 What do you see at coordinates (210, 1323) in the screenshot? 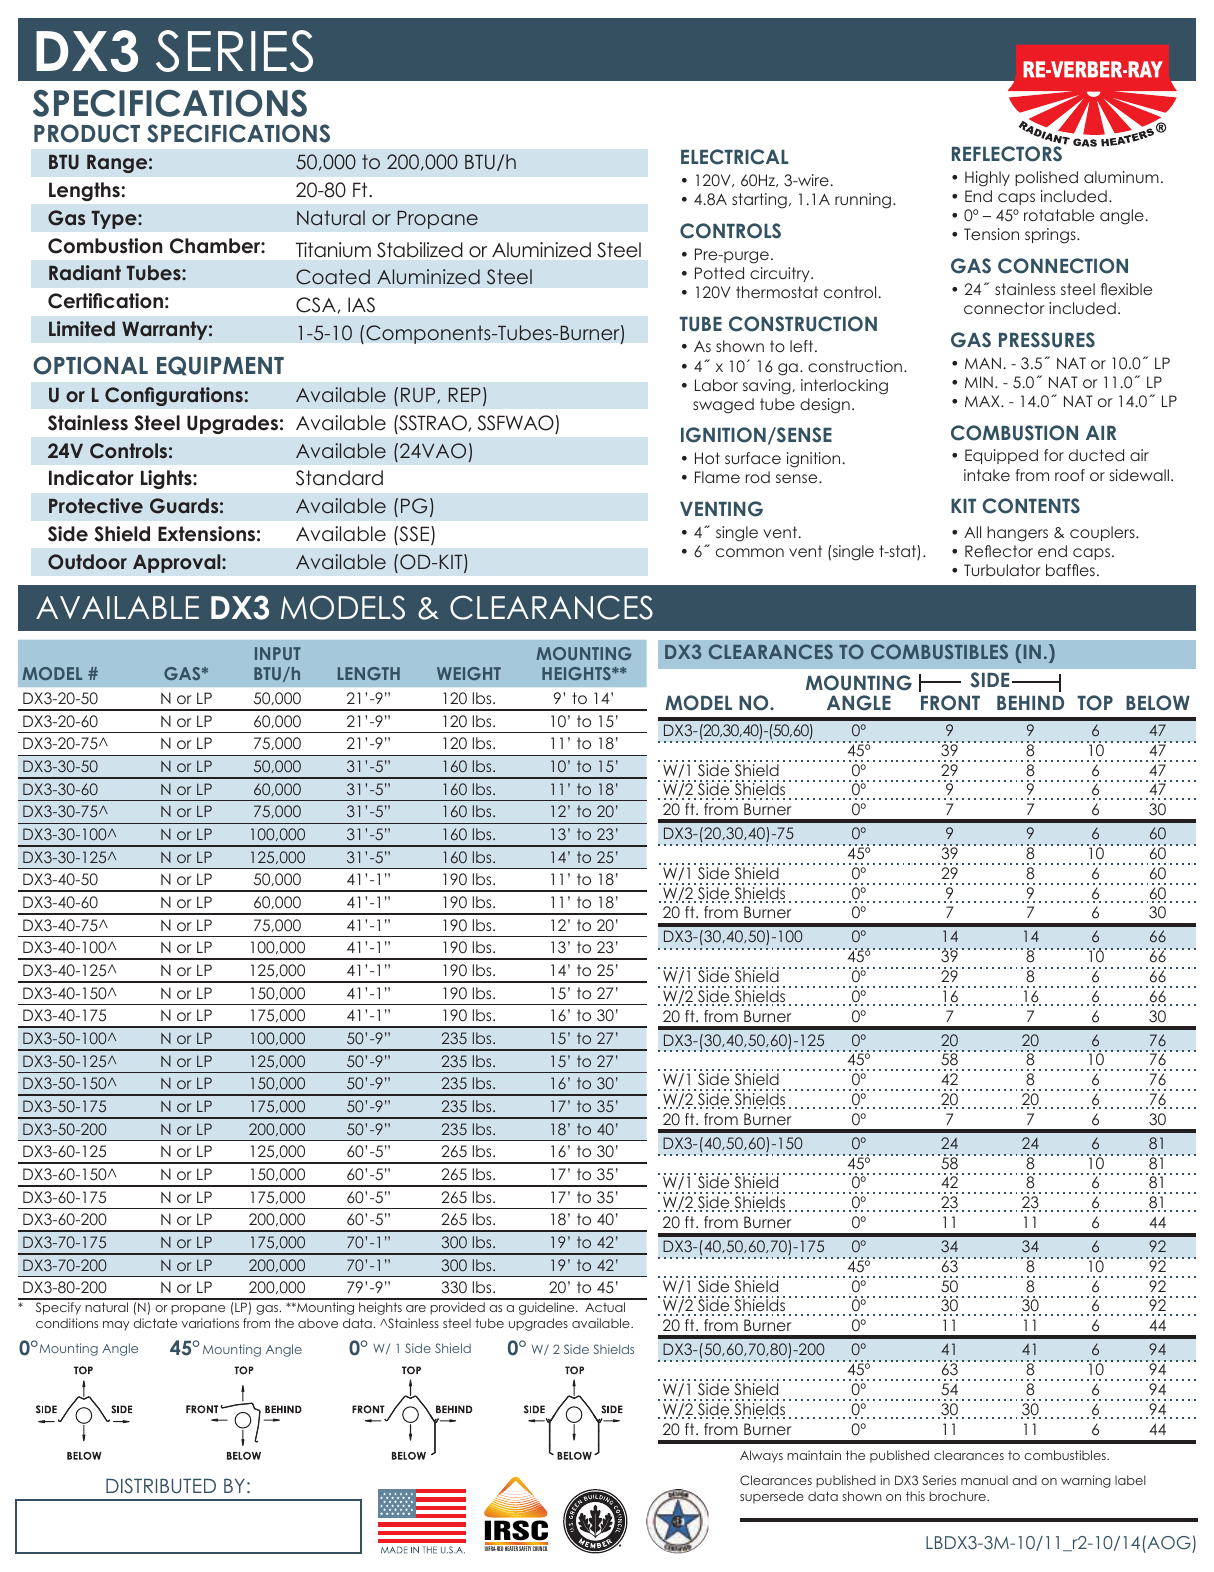
I see `variations` at bounding box center [210, 1323].
